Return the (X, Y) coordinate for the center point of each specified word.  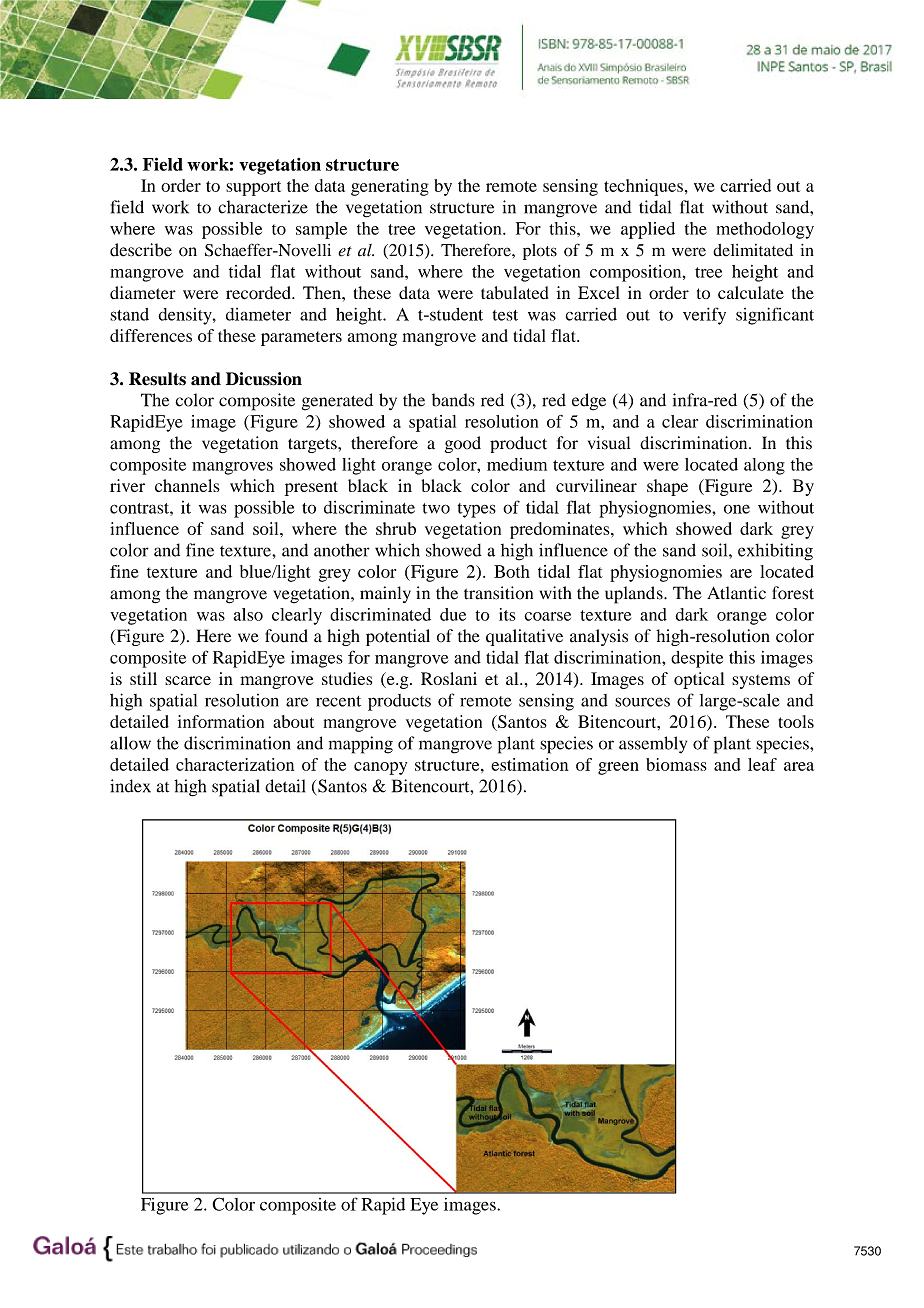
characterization (235, 764)
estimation (530, 764)
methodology (765, 230)
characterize (263, 207)
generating (390, 187)
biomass (676, 764)
